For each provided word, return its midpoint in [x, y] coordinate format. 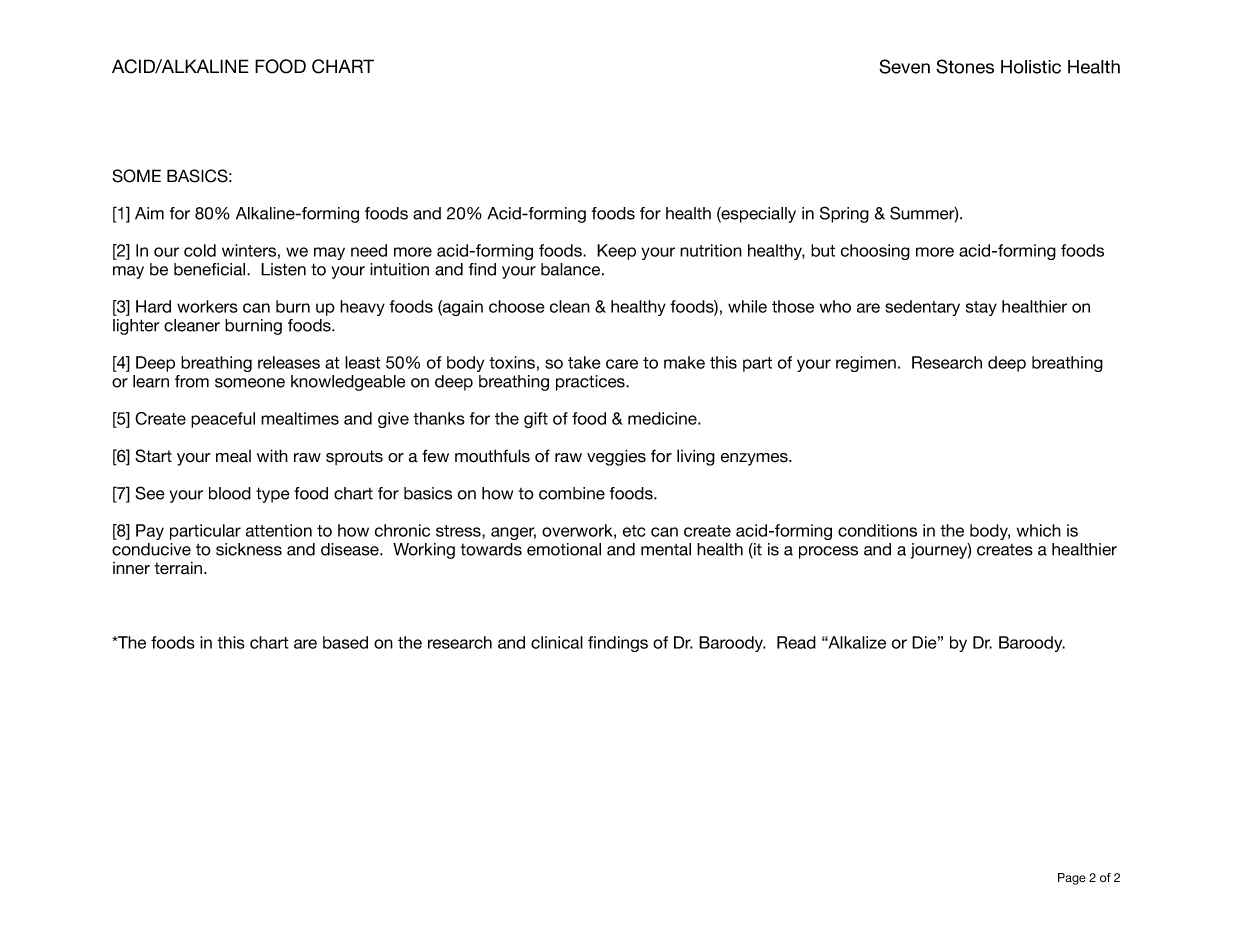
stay [981, 308]
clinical [557, 642]
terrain [178, 568]
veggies [616, 457]
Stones [965, 66]
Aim [149, 213]
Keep [616, 252]
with [272, 455]
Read [796, 642]
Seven [904, 66]
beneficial [211, 269]
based [345, 642]
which [1039, 530]
